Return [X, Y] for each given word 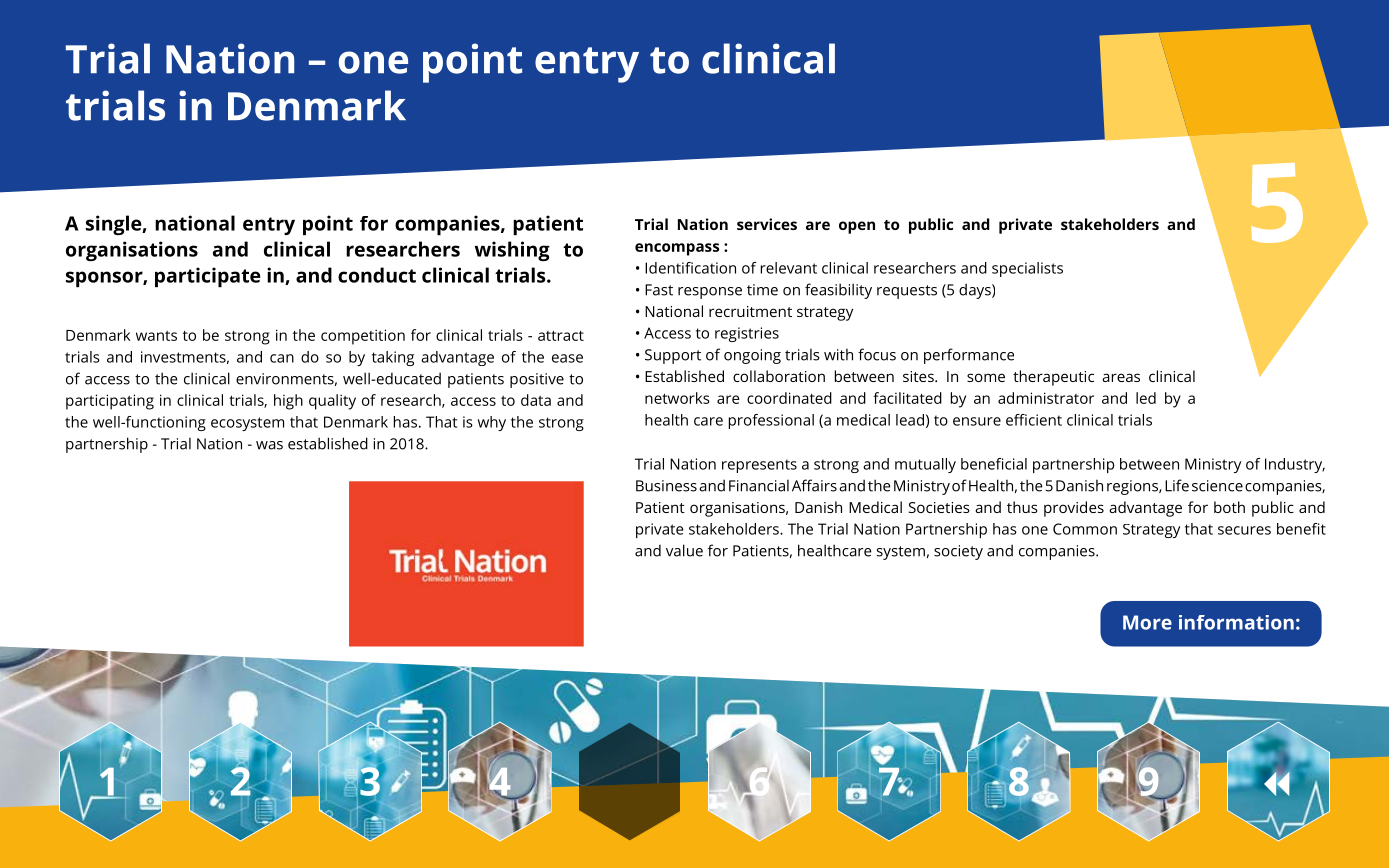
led [1146, 398]
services [767, 224]
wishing [512, 251]
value [684, 550]
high [288, 402]
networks [677, 398]
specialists [1027, 269]
